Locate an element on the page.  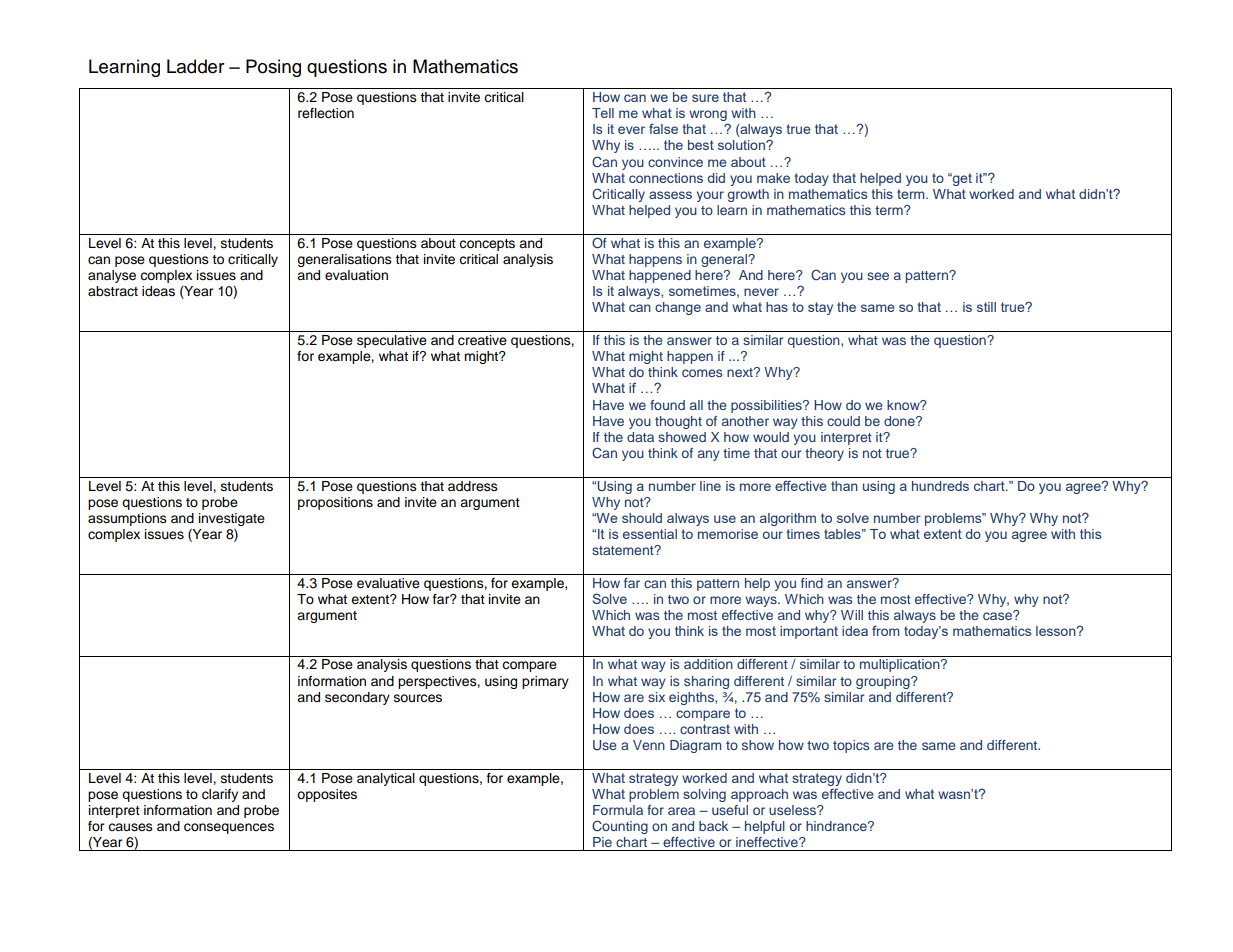
Formula is located at coordinates (618, 810).
